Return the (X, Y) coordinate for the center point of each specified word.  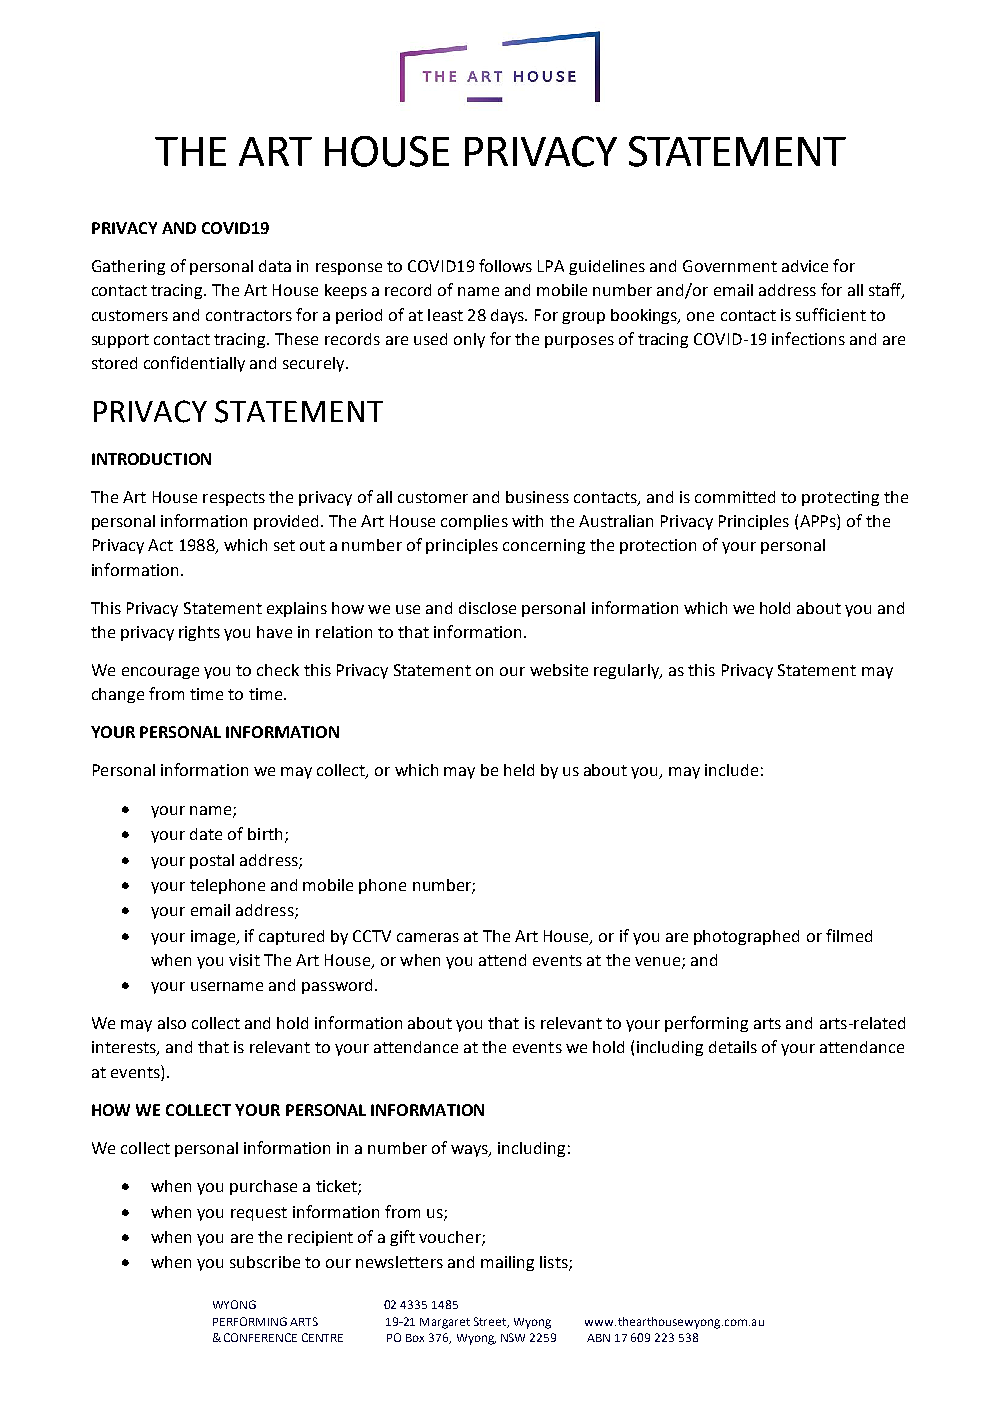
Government (730, 266)
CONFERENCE (260, 1337)
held (519, 770)
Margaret (445, 1323)
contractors (249, 315)
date (206, 834)
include (731, 770)
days (508, 316)
